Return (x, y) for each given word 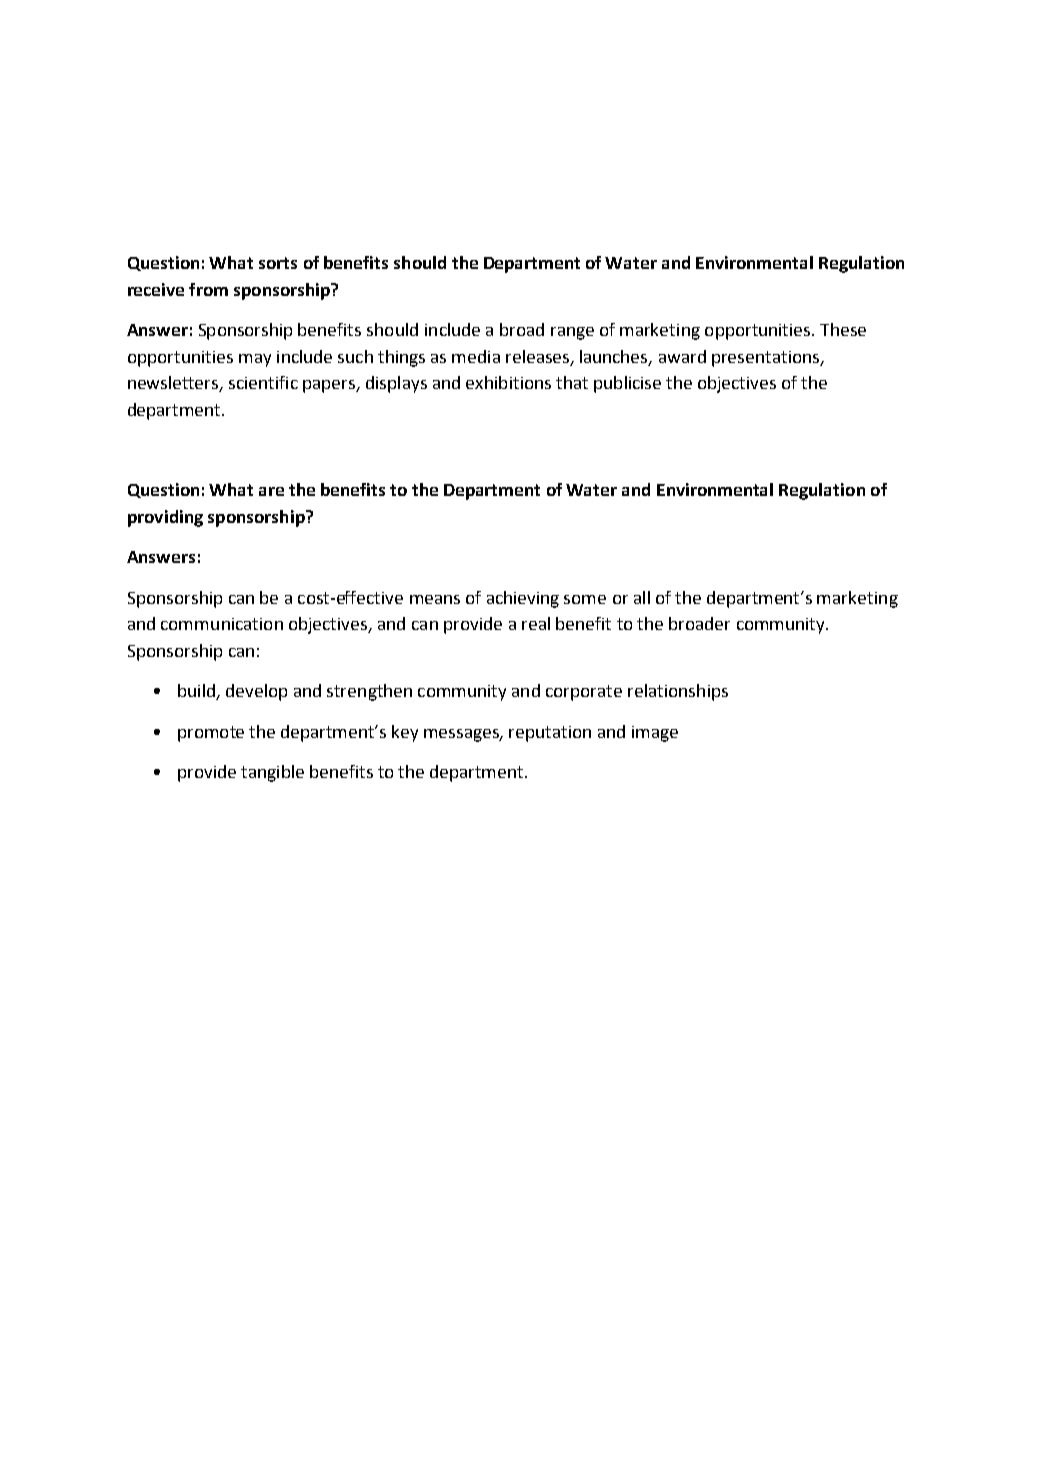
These (843, 329)
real (536, 623)
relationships (678, 692)
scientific (263, 382)
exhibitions (508, 382)
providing (165, 518)
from (208, 289)
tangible (272, 773)
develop (256, 692)
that (572, 382)
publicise (627, 384)
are (271, 491)
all (642, 597)
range (572, 333)
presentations (767, 359)
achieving (523, 599)
